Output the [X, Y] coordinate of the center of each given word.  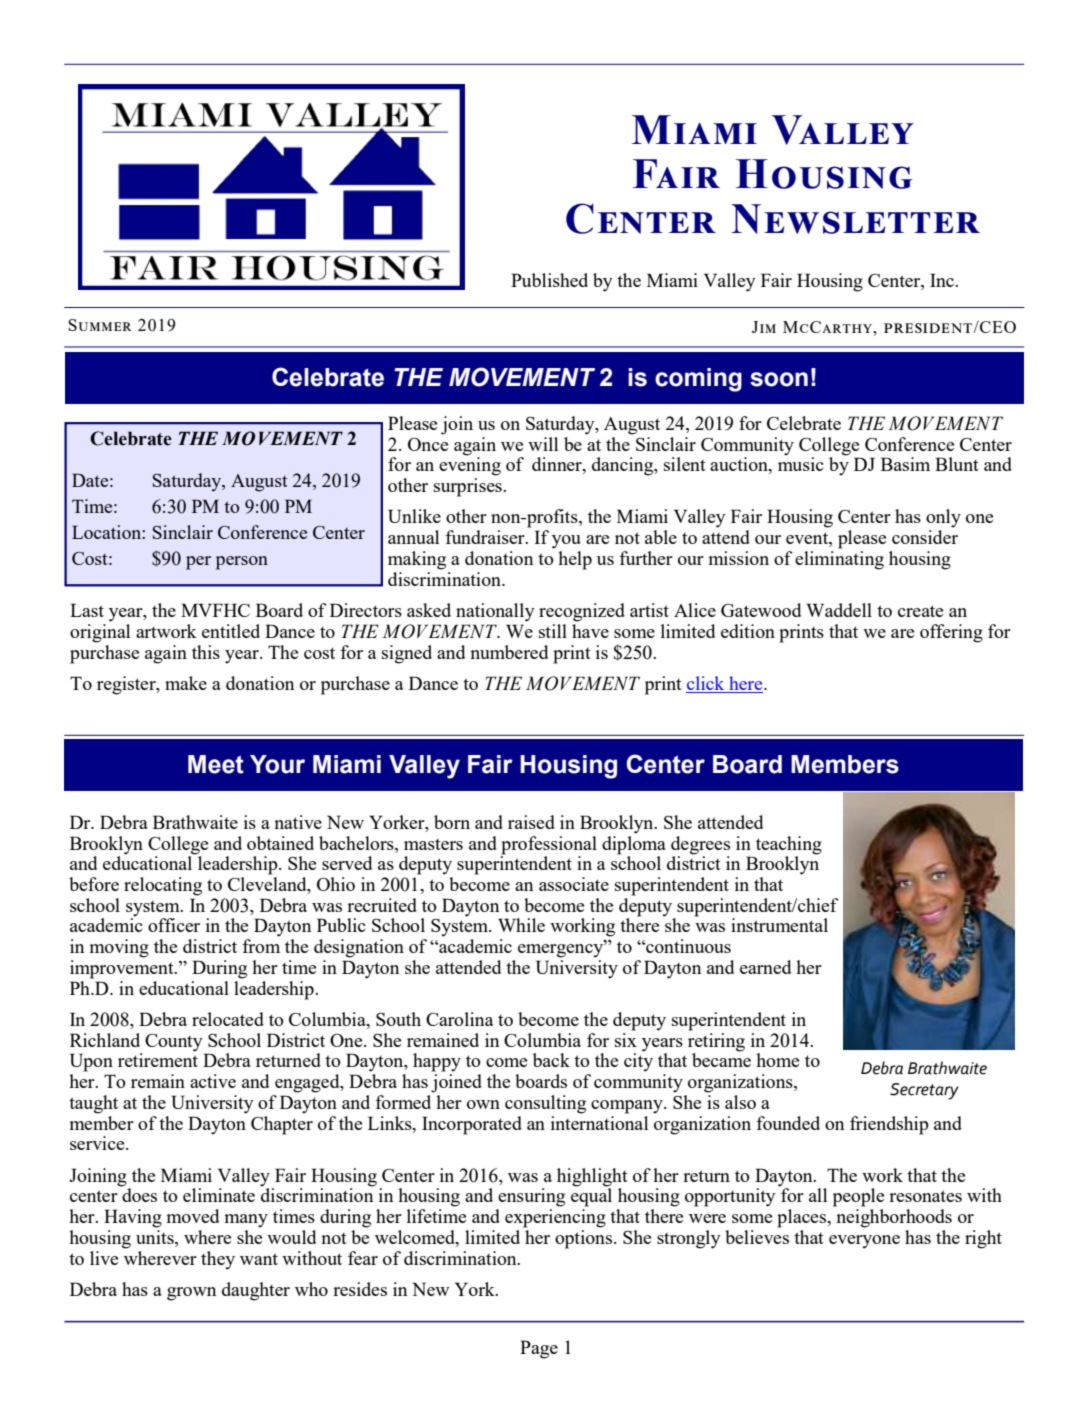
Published [549, 280]
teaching [789, 845]
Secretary [924, 1091]
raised [531, 822]
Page [539, 1349]
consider [925, 537]
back [551, 1060]
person [242, 563]
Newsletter [855, 219]
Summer [100, 325]
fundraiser [486, 537]
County [174, 1042]
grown [192, 1294]
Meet [216, 764]
